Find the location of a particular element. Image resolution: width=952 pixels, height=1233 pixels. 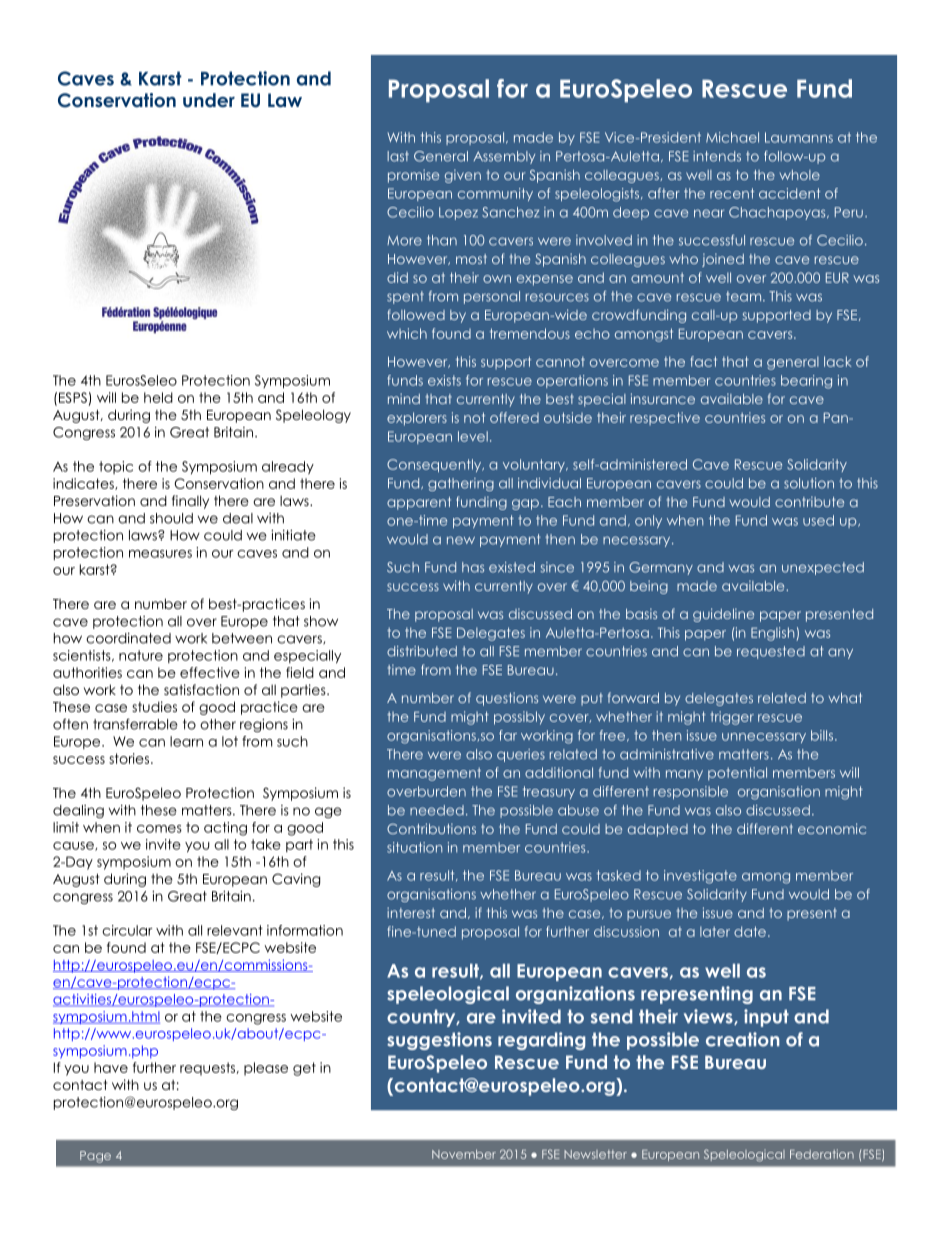

English is located at coordinates (774, 634).
